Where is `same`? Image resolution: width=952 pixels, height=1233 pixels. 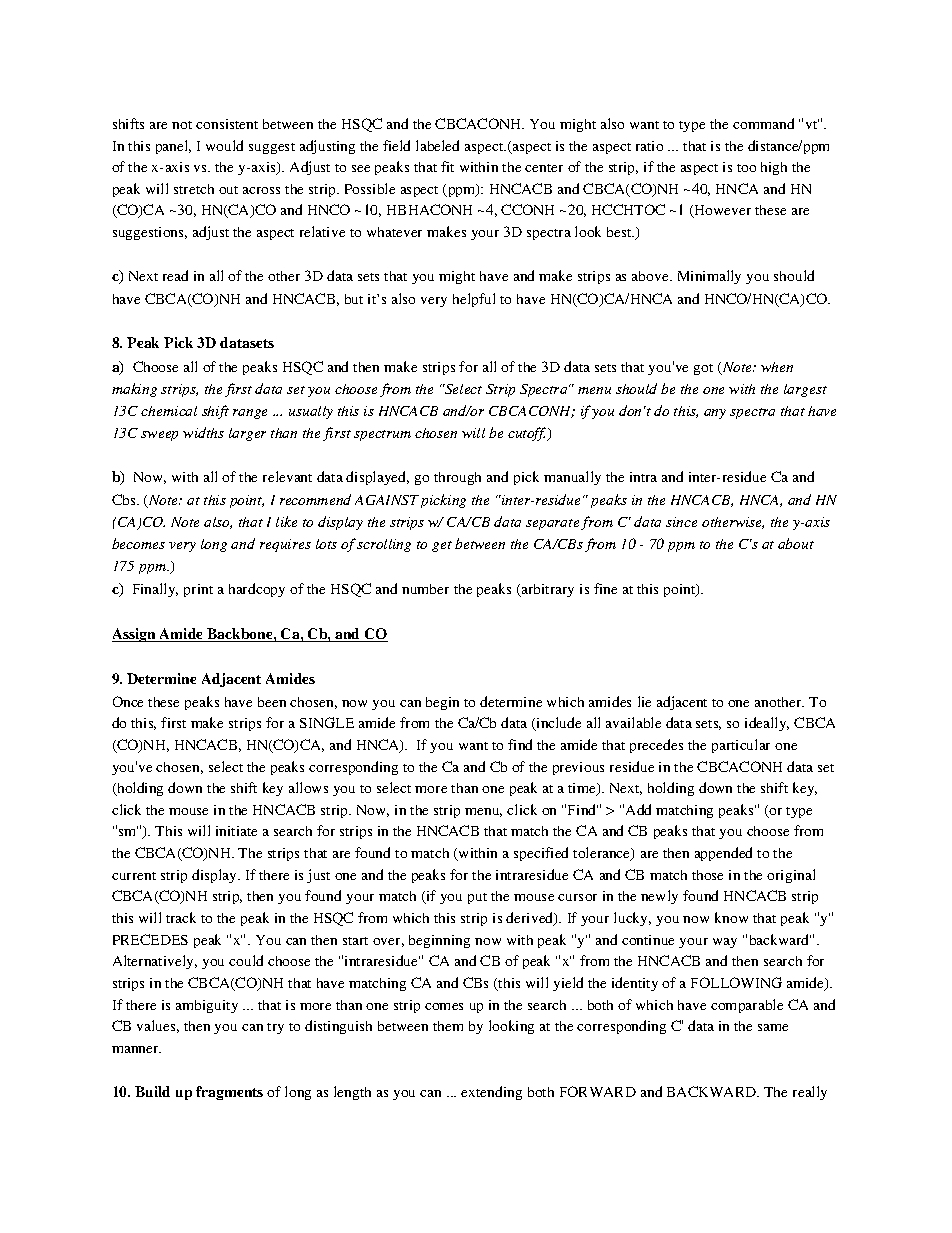
same is located at coordinates (773, 1027).
